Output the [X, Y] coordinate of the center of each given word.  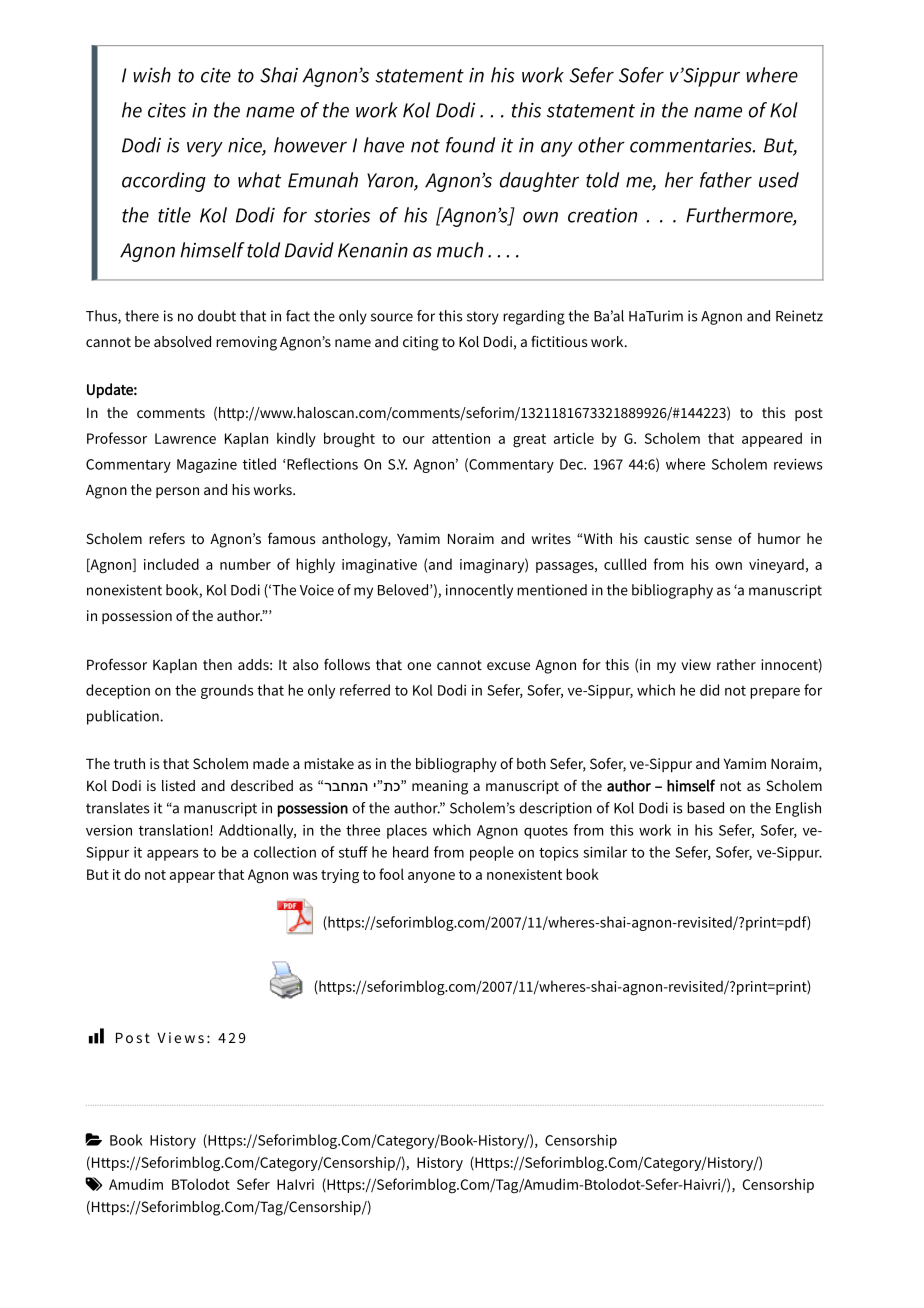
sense [714, 540]
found [470, 145]
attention [461, 438]
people [492, 853]
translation [173, 830]
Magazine [207, 466]
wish [152, 75]
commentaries [692, 145]
